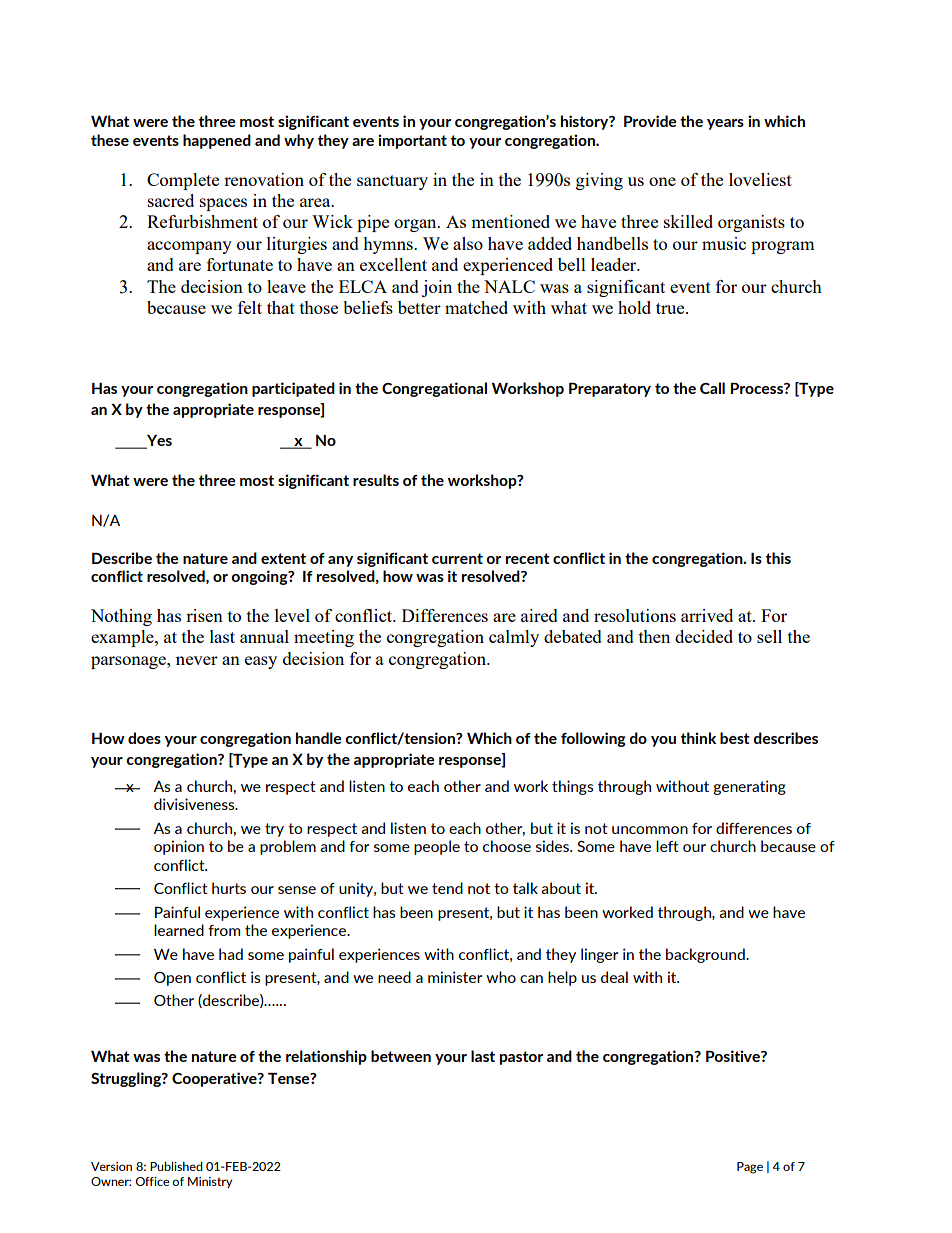 Image resolution: width=952 pixels, height=1233 pixels. Describe the element at coordinates (725, 124) in the page. I see `years` at that location.
